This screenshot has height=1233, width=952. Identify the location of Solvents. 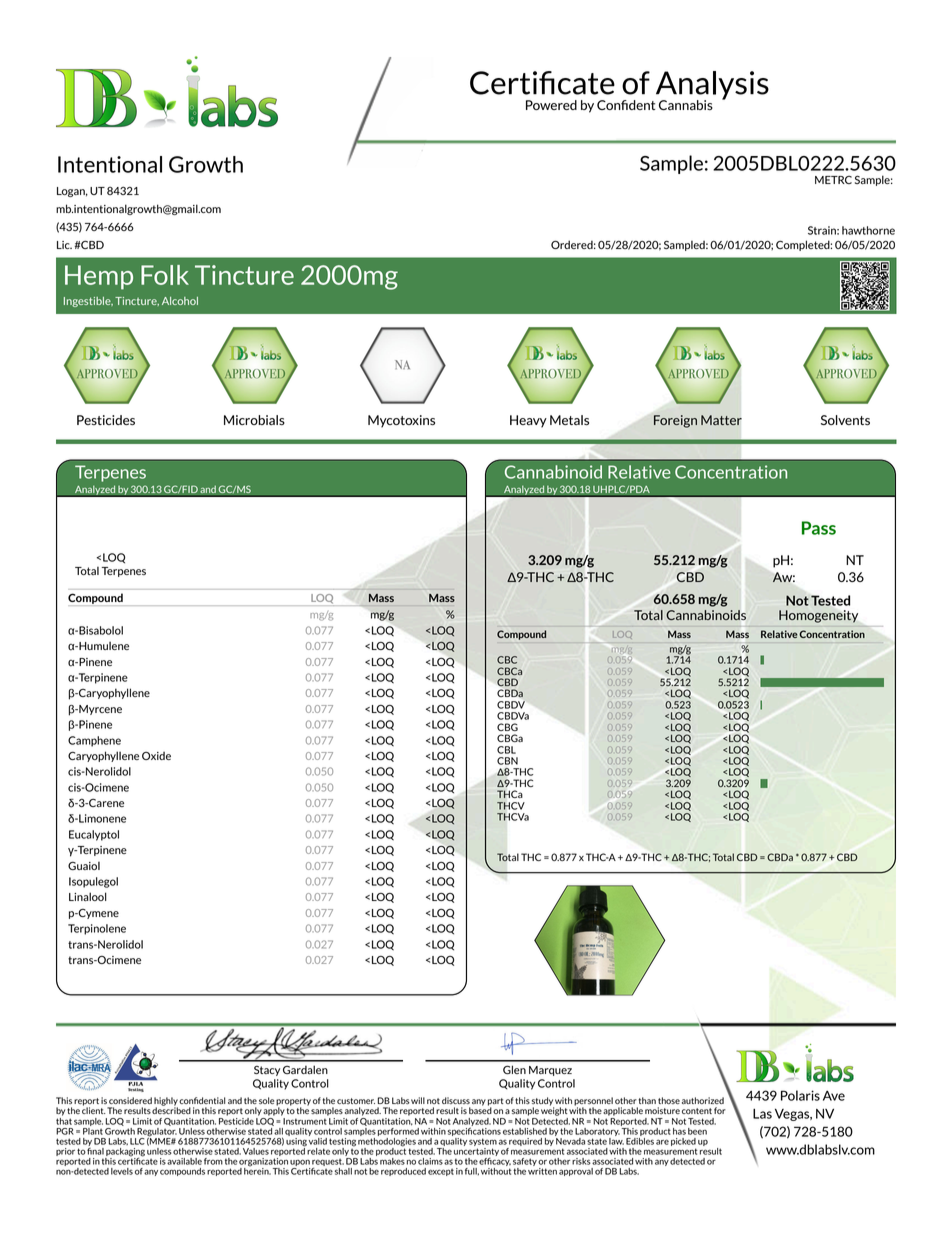
(845, 420).
